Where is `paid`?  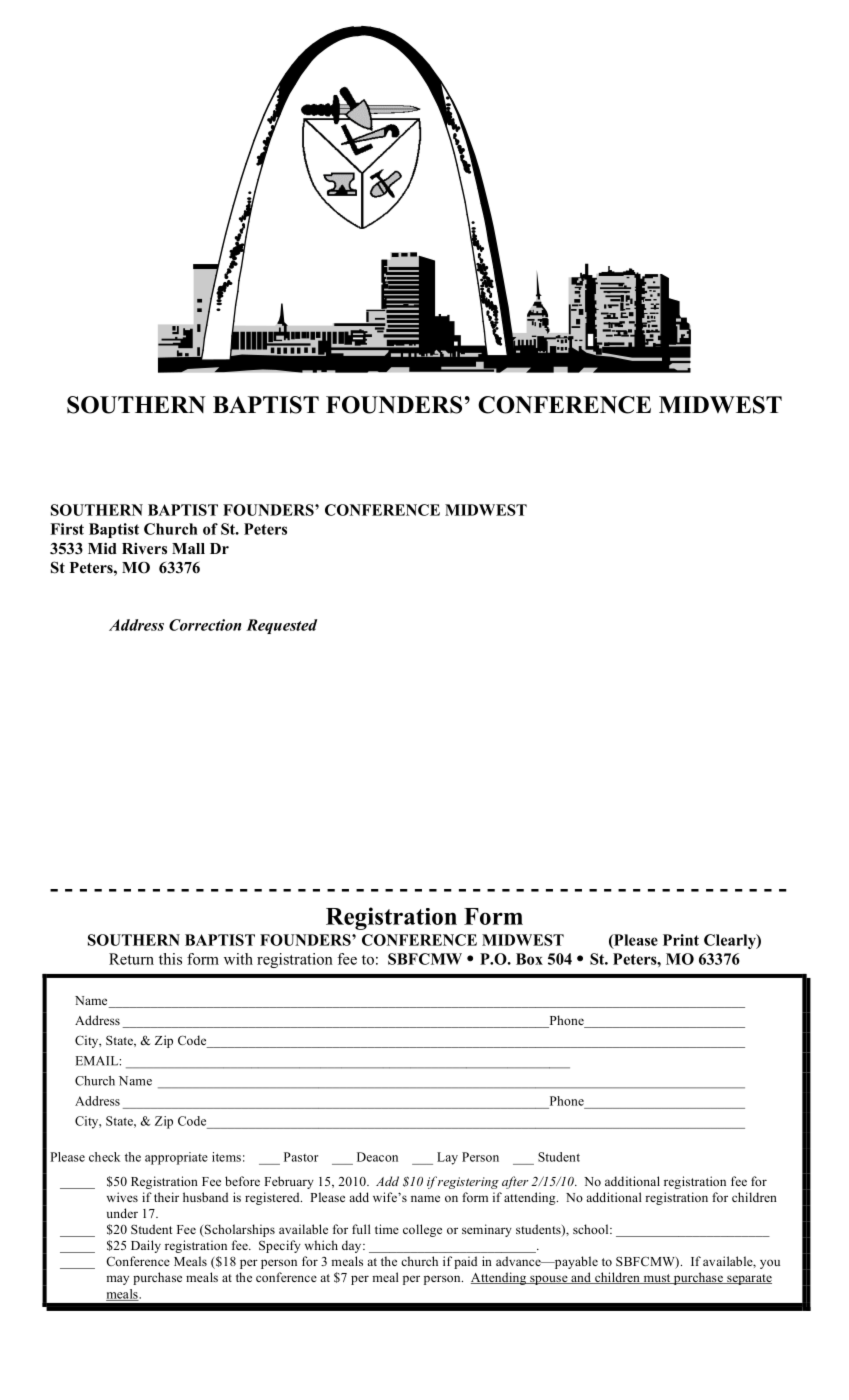 paid is located at coordinates (465, 1262).
